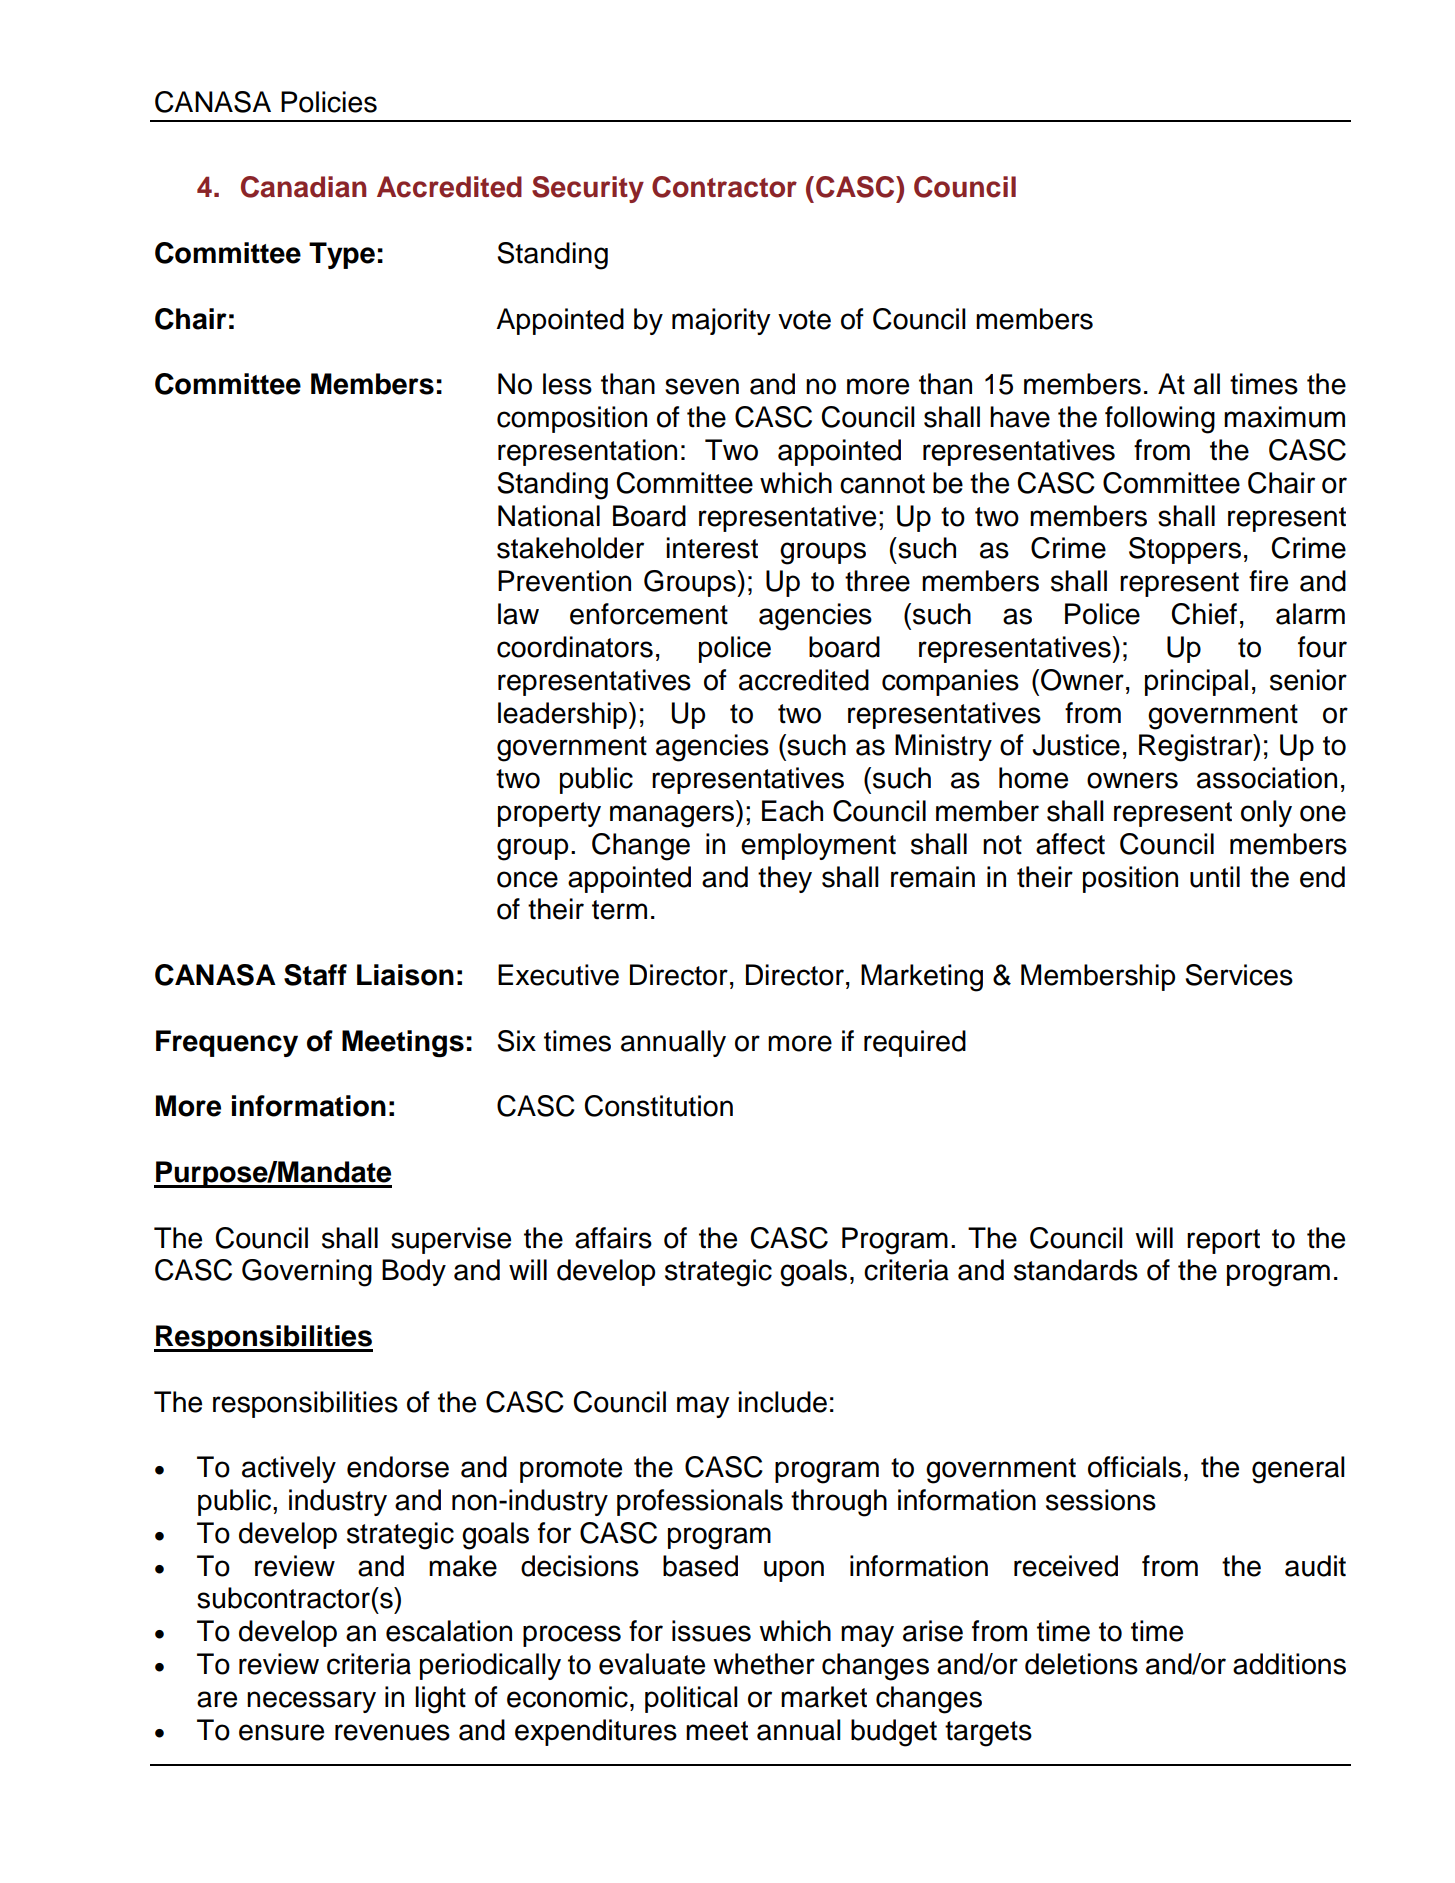 Image resolution: width=1455 pixels, height=1883 pixels. What do you see at coordinates (785, 879) in the page?
I see `they` at bounding box center [785, 879].
